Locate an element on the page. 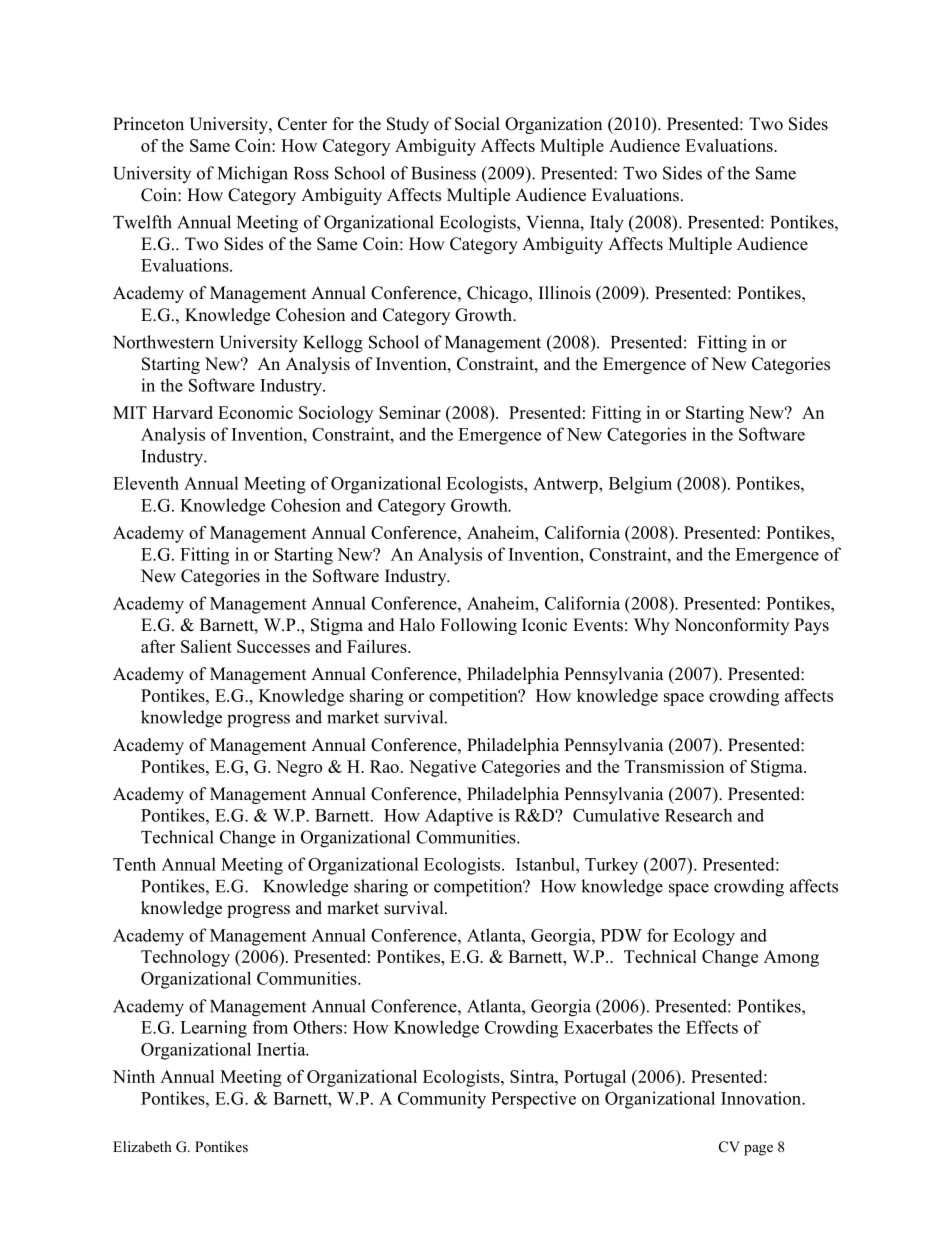 This page has width=952, height=1233. Community is located at coordinates (442, 1100).
